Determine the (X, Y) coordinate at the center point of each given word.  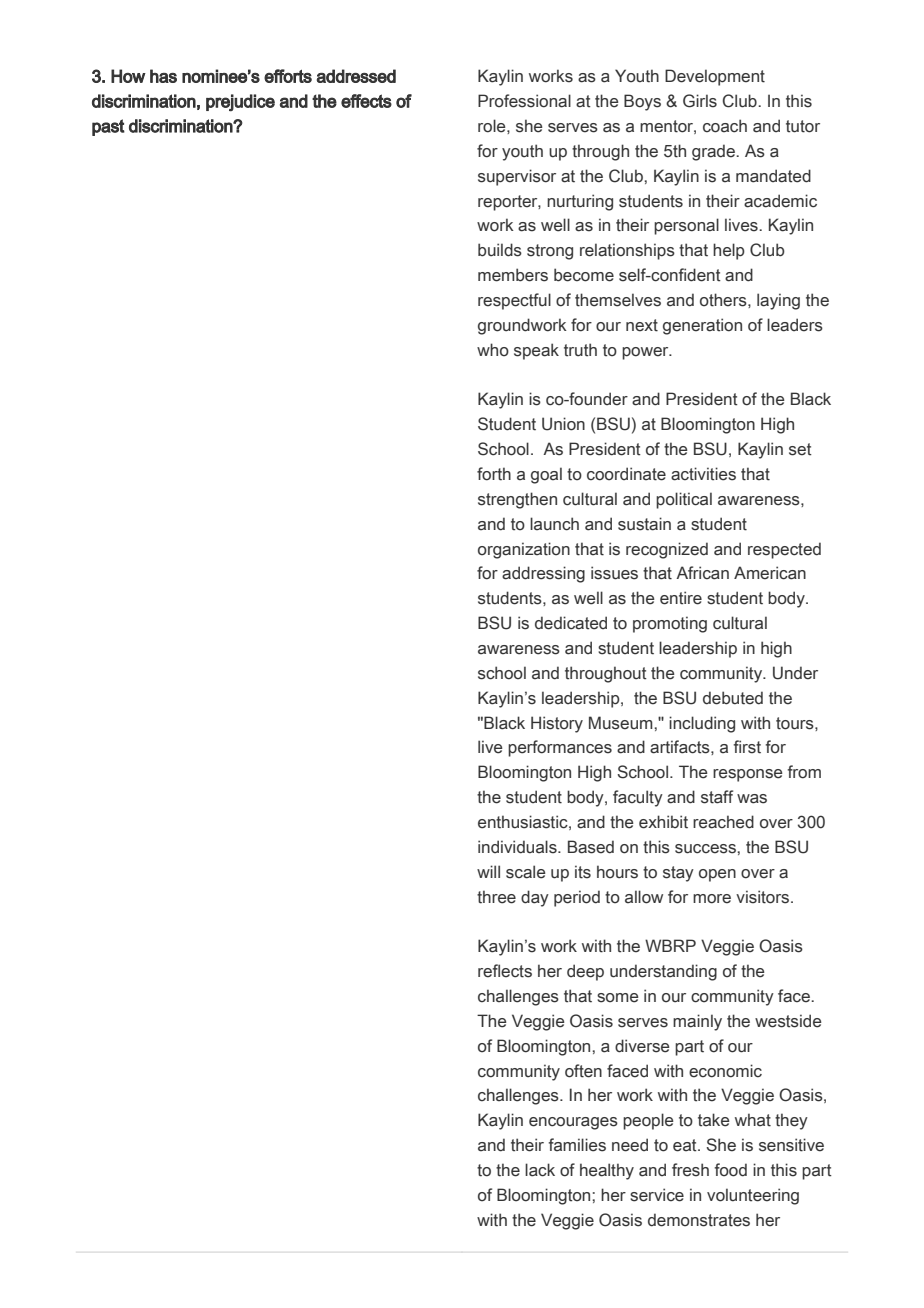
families (577, 1145)
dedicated (571, 623)
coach (725, 126)
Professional (524, 101)
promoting (670, 624)
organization (524, 550)
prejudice (240, 103)
